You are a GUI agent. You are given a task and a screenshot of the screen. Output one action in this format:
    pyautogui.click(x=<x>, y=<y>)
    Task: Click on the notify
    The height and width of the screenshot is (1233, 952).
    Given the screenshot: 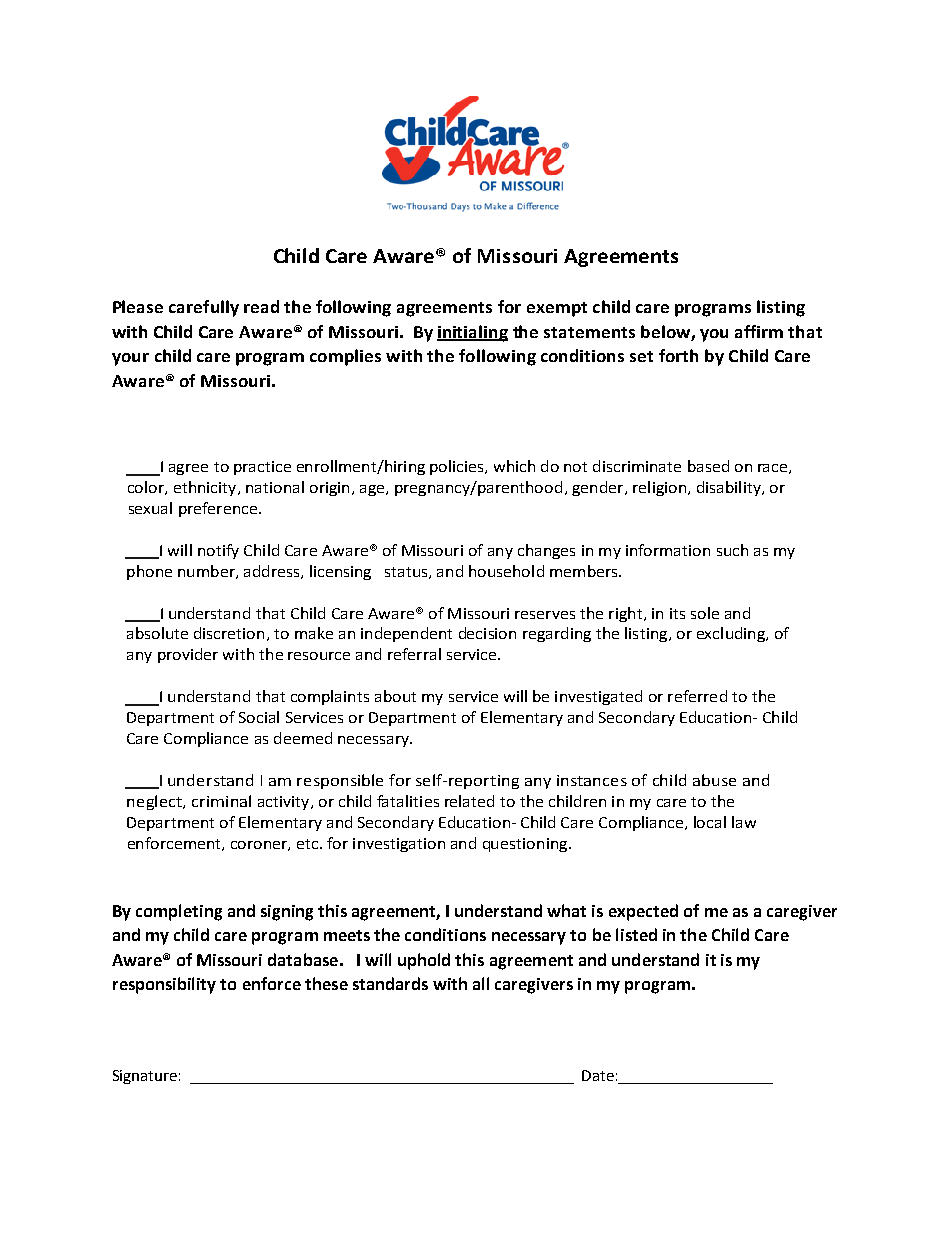 What is the action you would take?
    pyautogui.click(x=218, y=551)
